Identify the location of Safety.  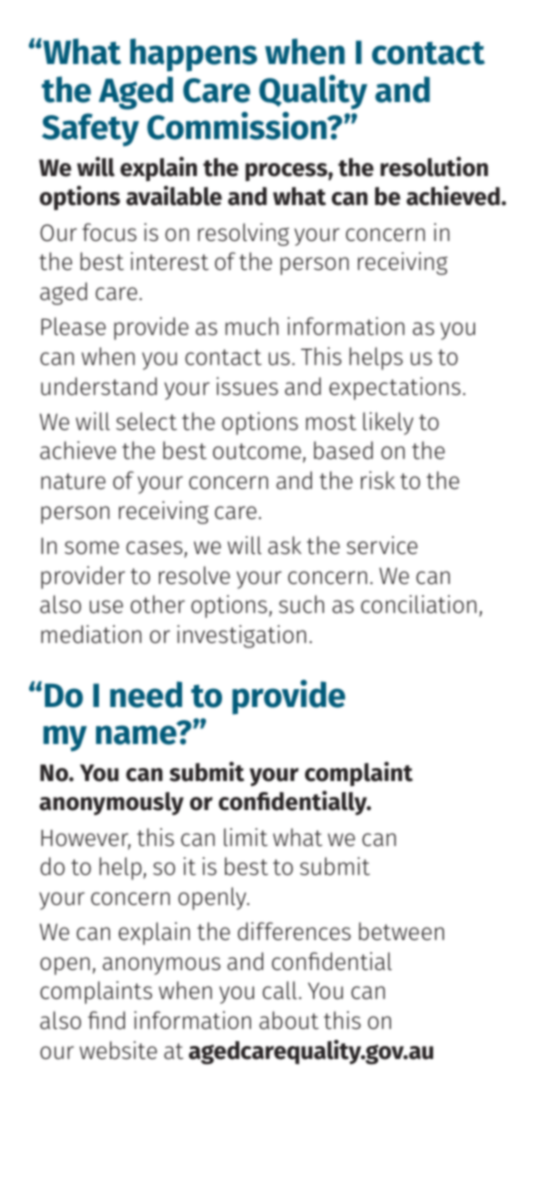
(90, 130).
